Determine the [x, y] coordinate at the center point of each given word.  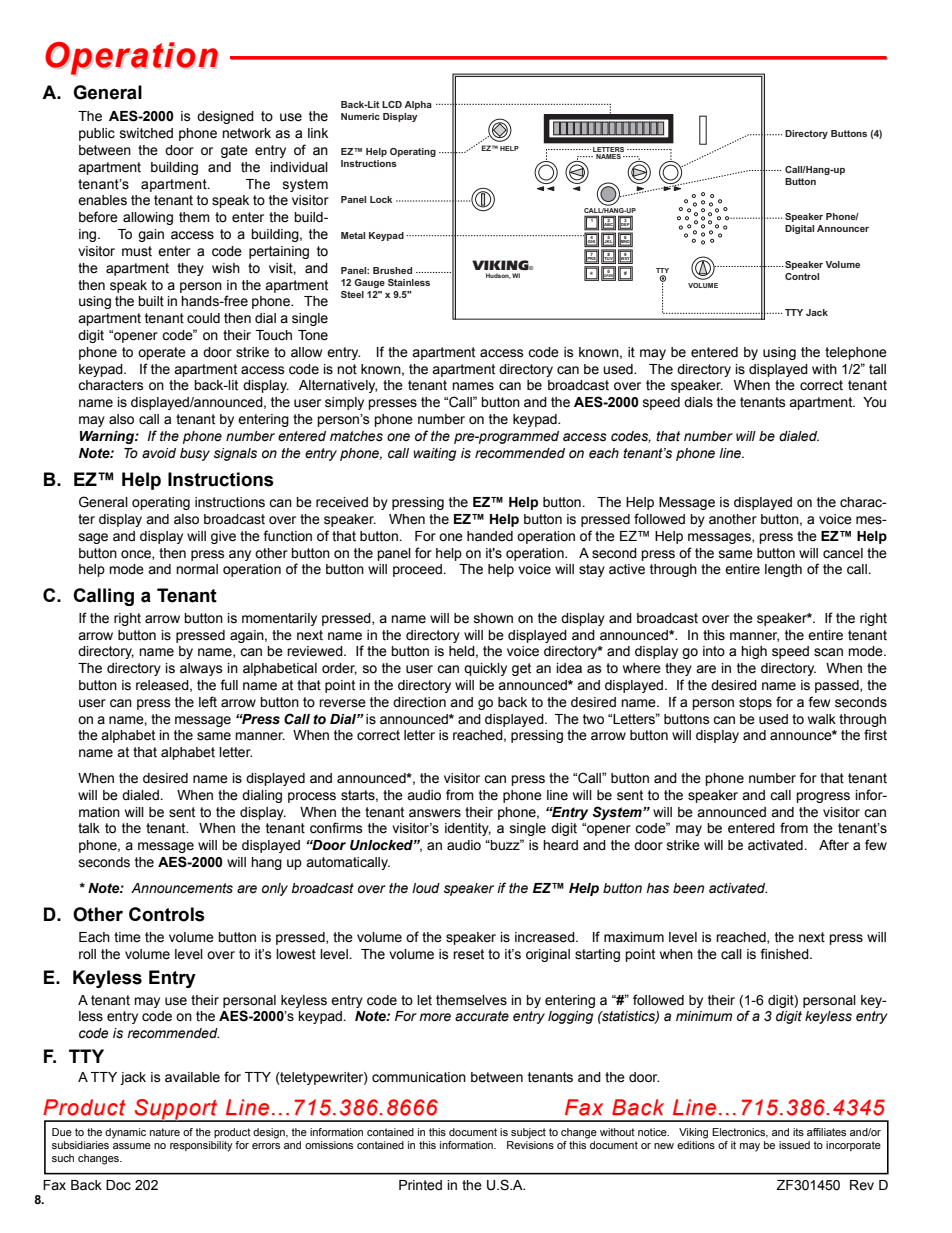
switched [146, 133]
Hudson [498, 276]
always [201, 669]
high [754, 652]
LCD [392, 104]
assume [132, 1146]
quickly [485, 669]
